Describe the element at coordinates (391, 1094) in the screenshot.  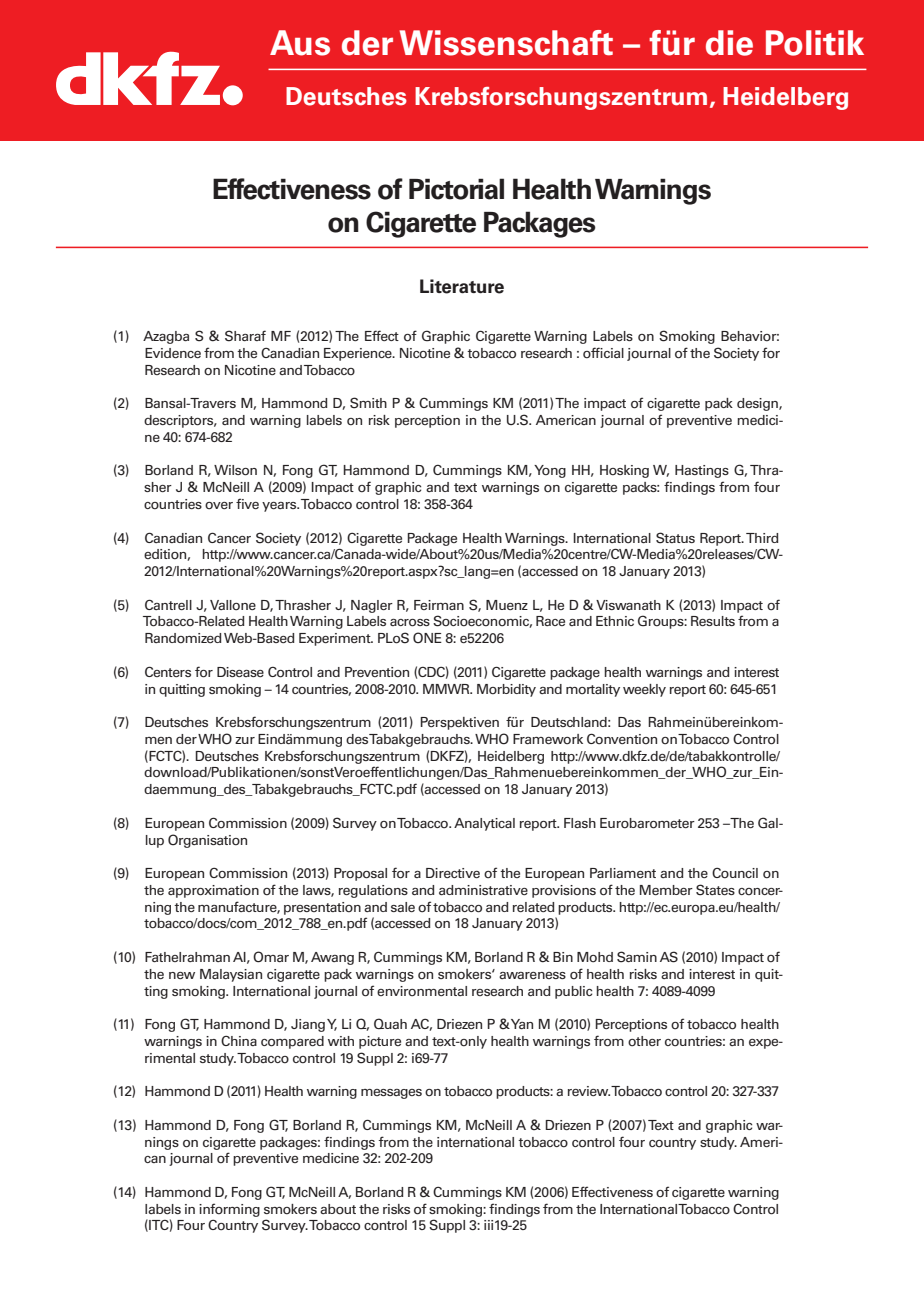
I see `messages` at that location.
